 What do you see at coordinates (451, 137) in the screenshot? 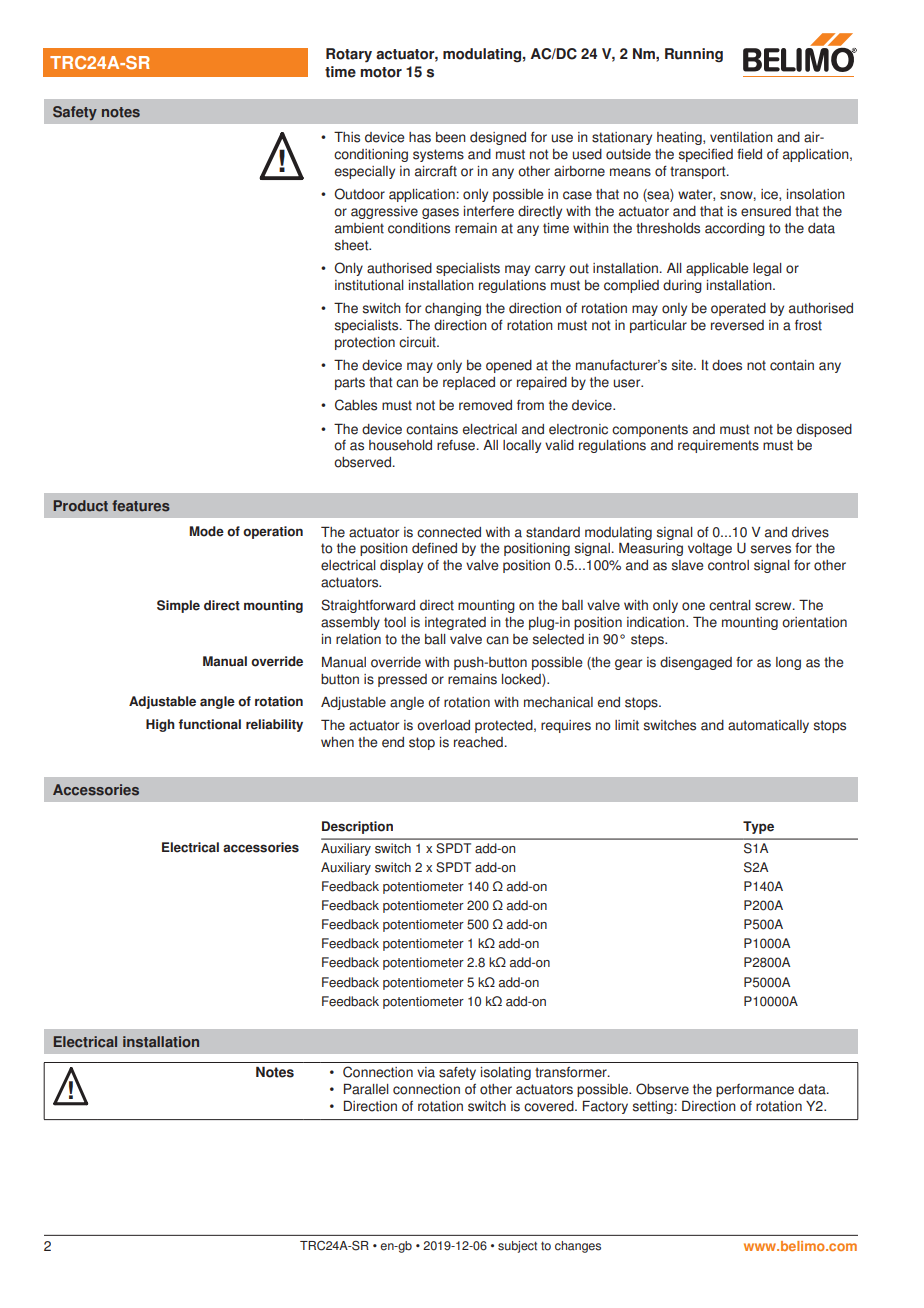
I see `been` at bounding box center [451, 137].
